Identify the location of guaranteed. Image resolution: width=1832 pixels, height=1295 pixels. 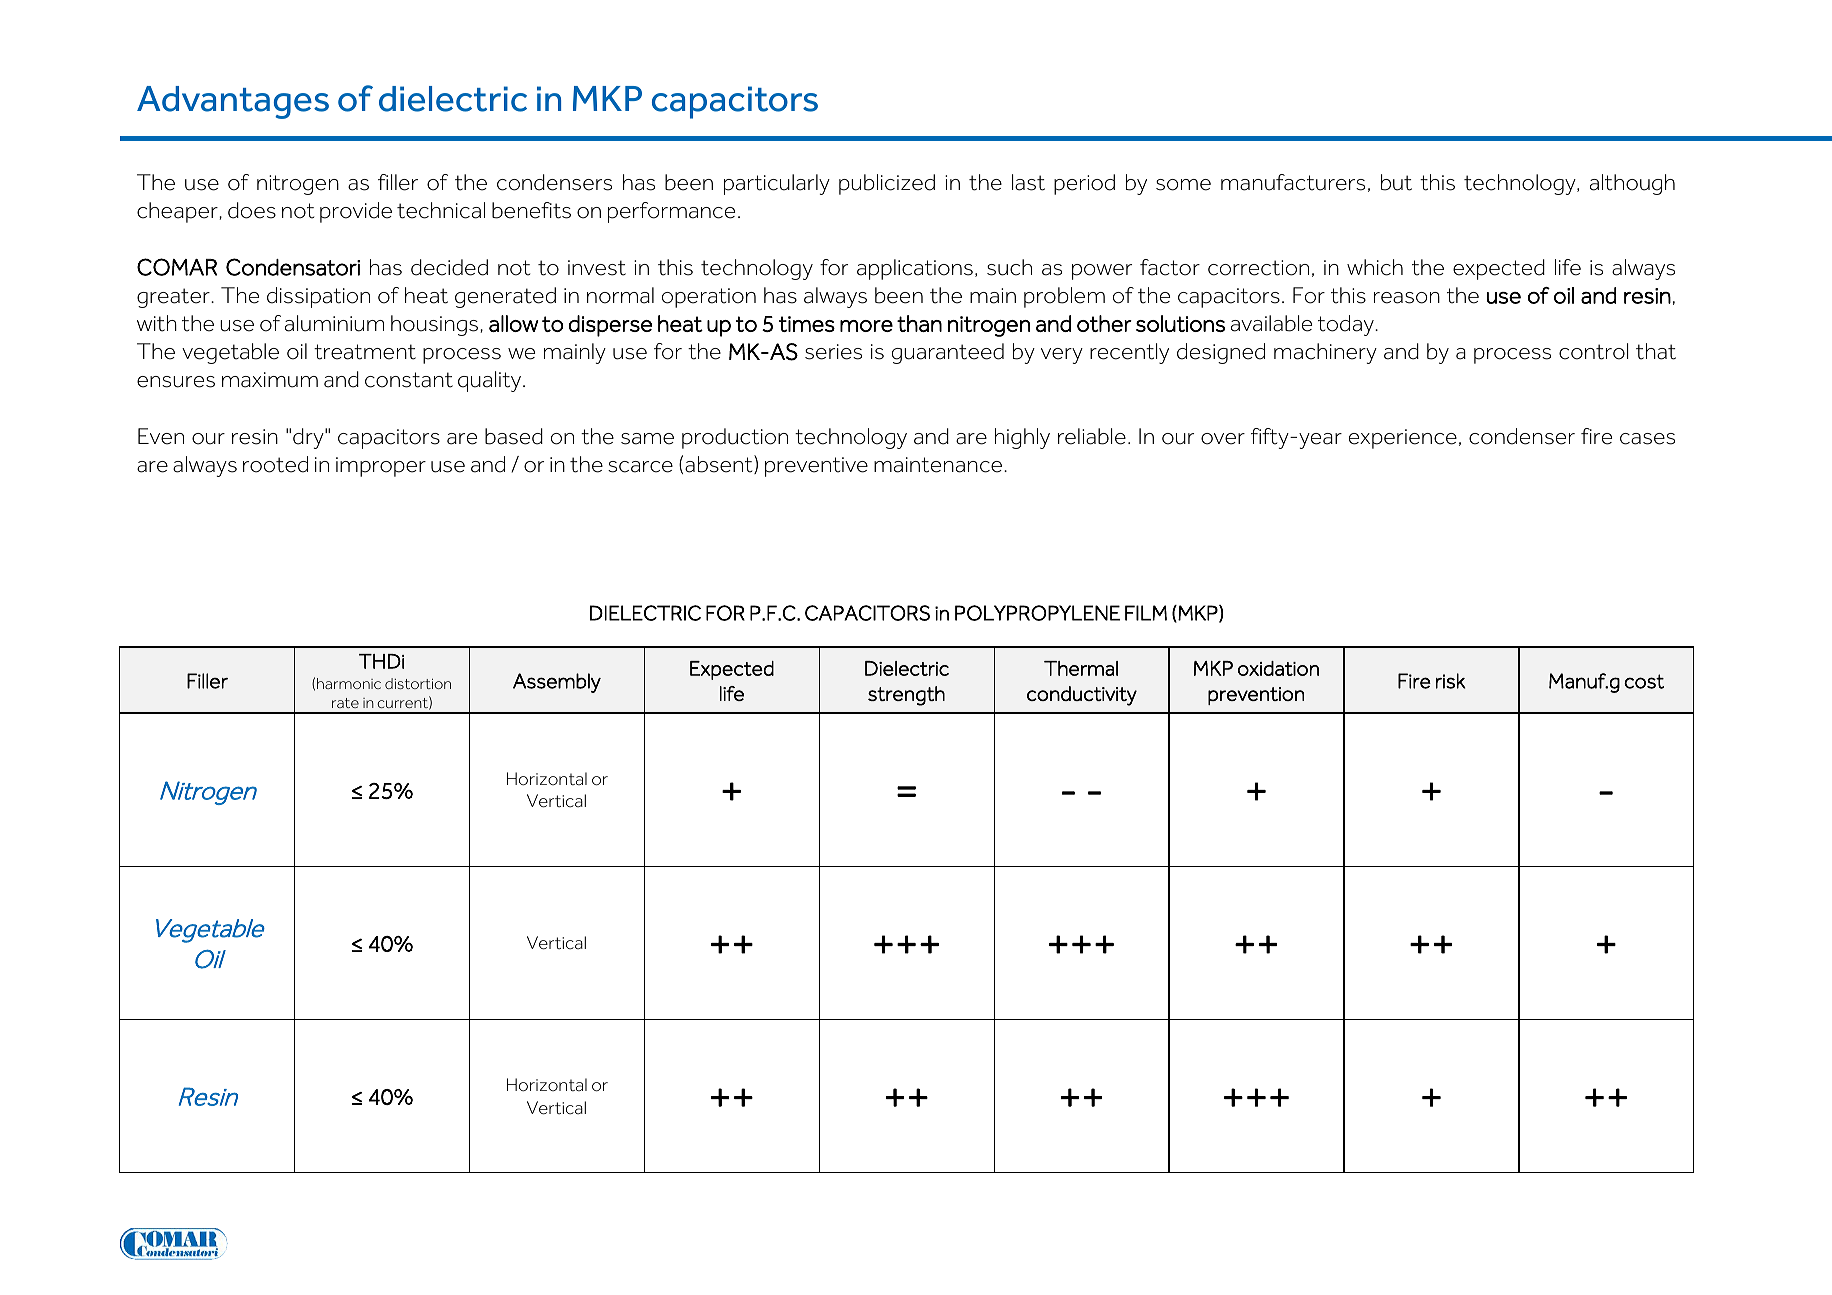
(948, 353).
